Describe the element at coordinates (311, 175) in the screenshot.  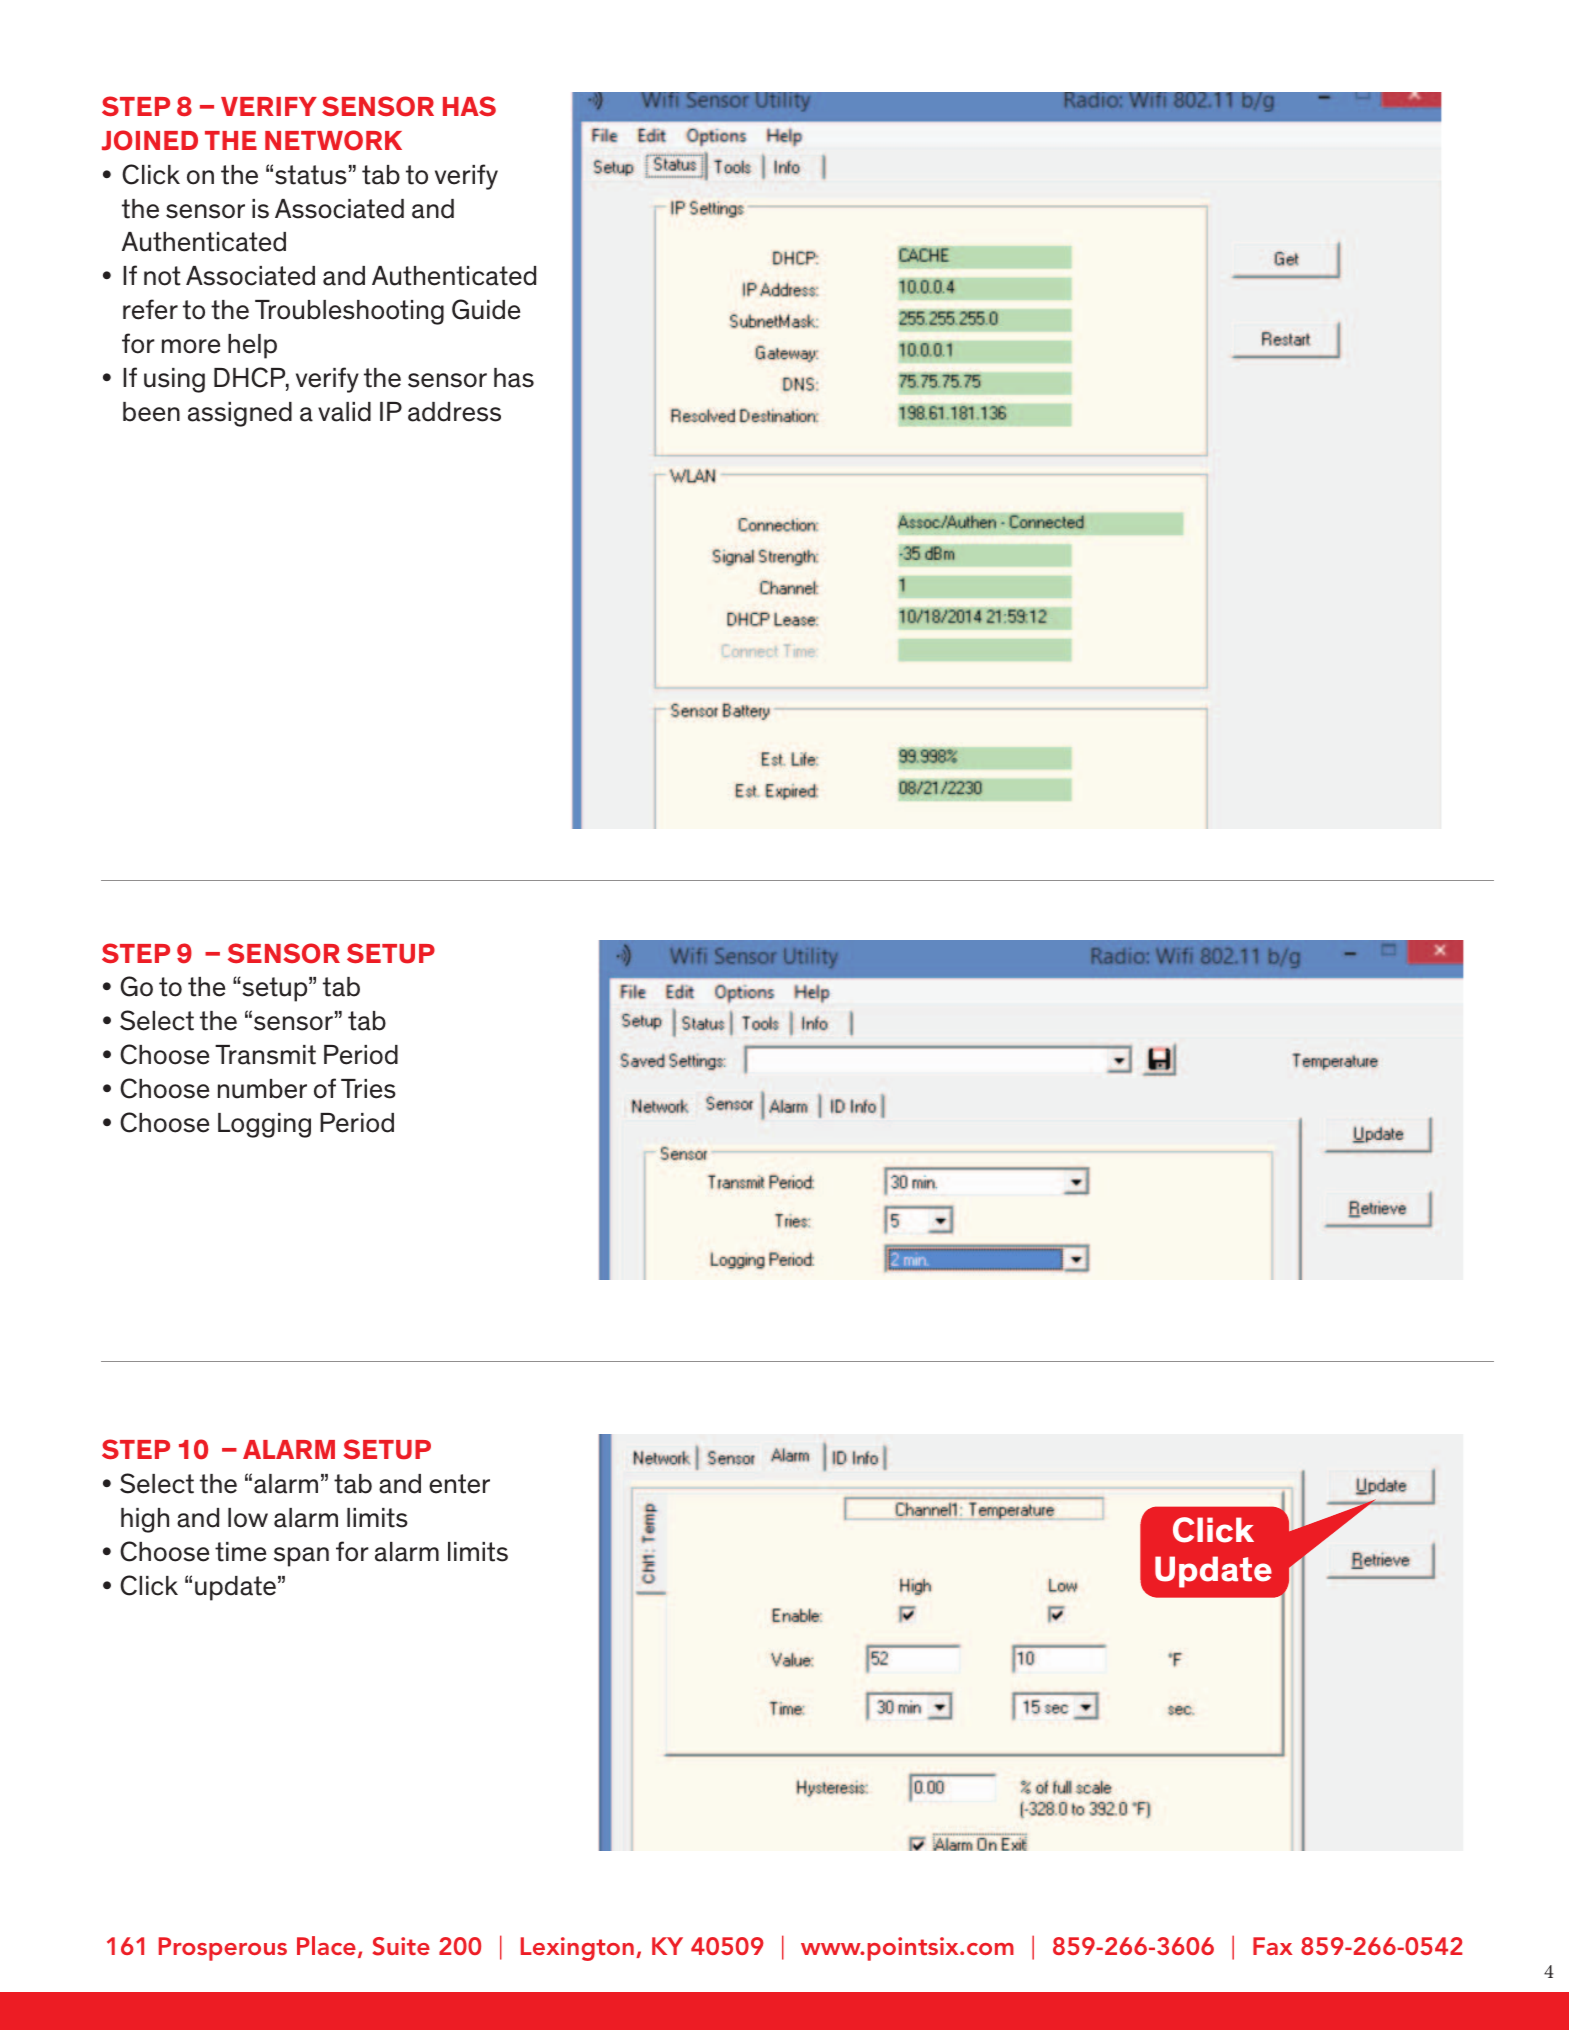
I see `status` at that location.
